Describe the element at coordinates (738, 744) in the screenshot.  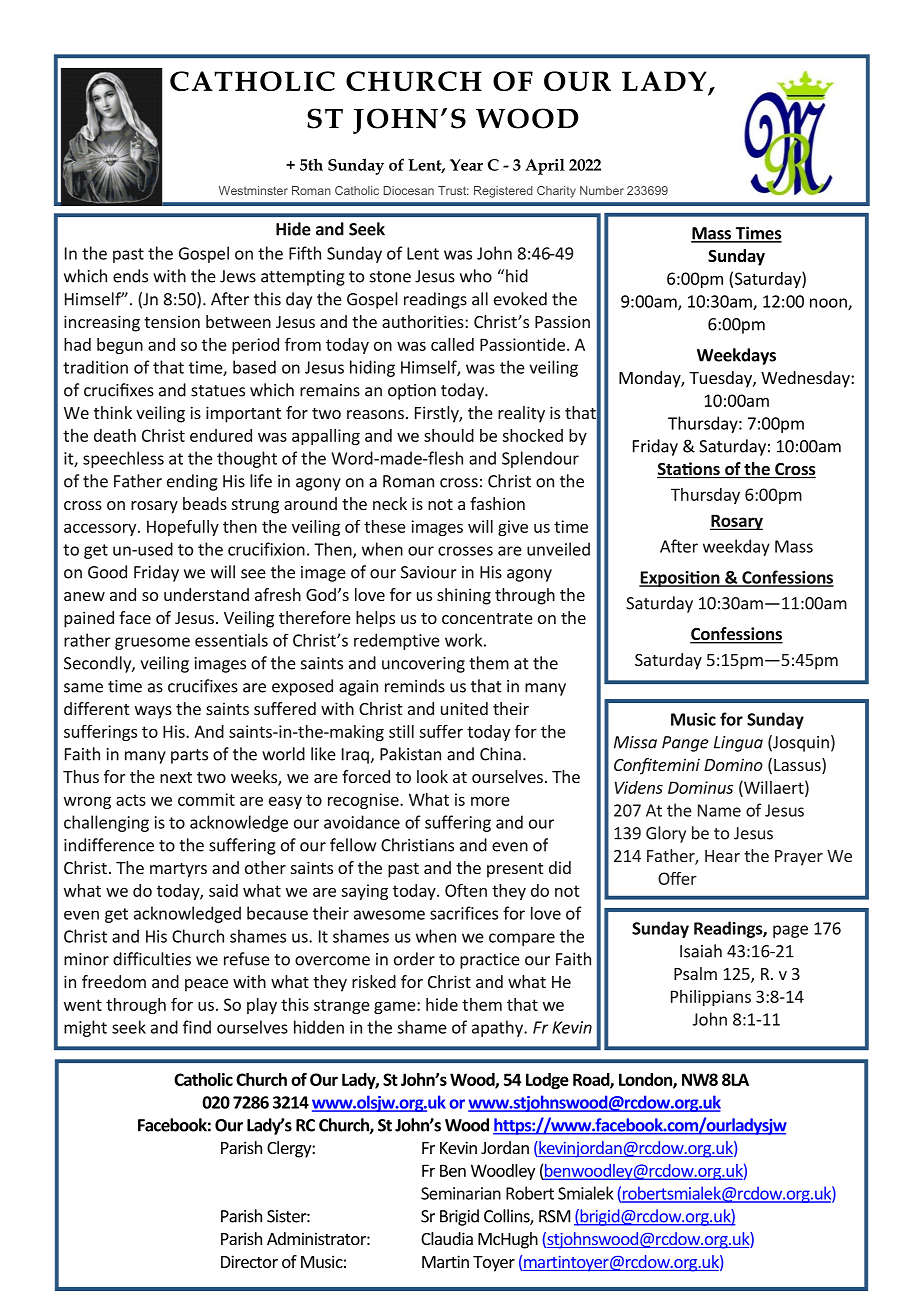
I see `Lingua` at that location.
